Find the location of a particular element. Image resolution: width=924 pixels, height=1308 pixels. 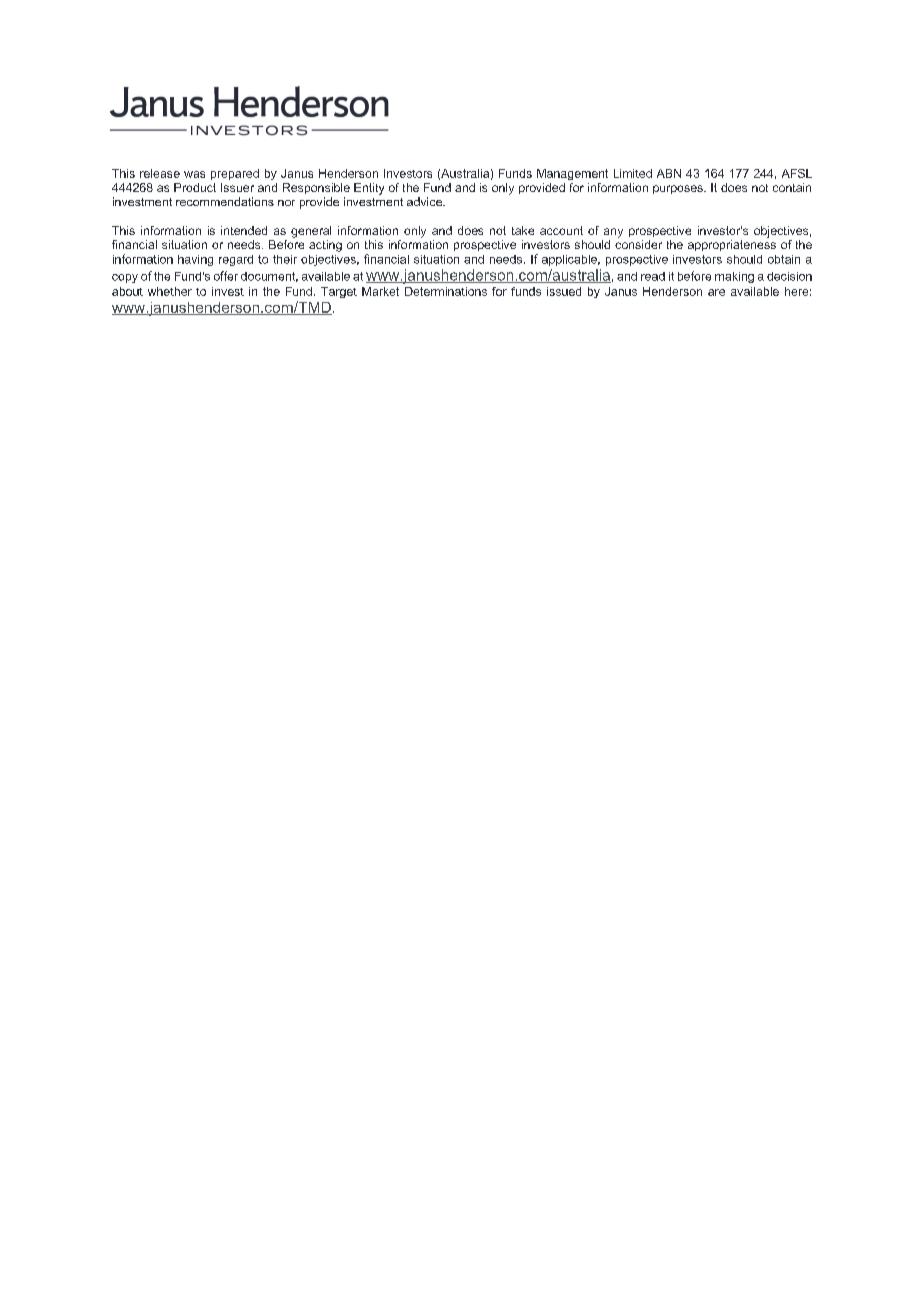

advice is located at coordinates (426, 201).
